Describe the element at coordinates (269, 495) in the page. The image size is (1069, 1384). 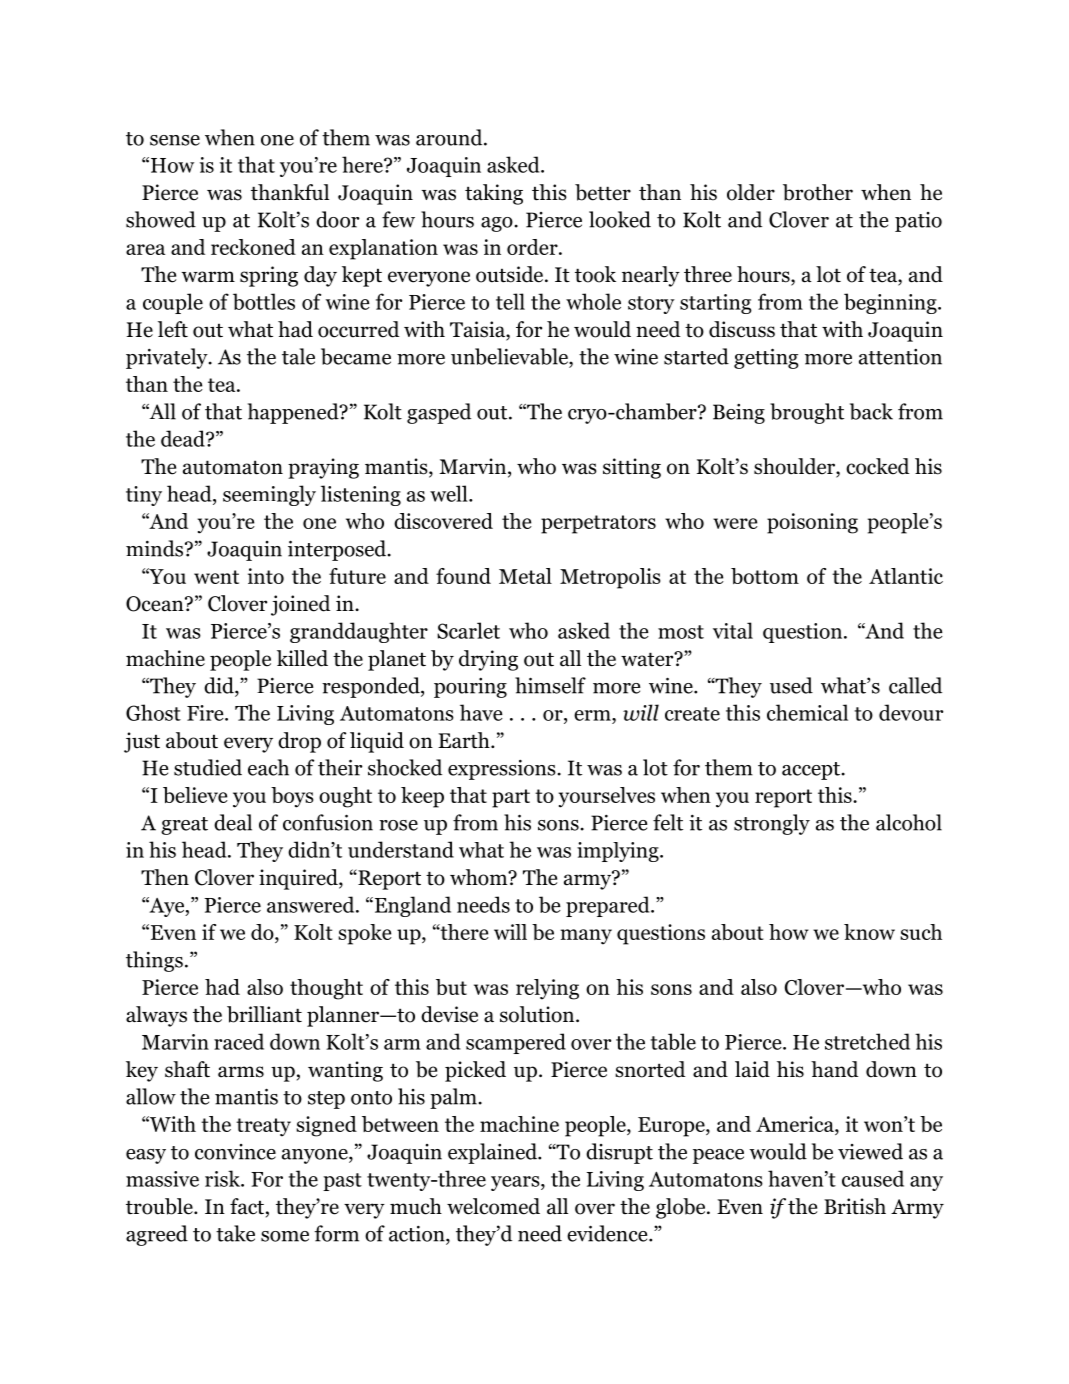
I see `seemingly` at that location.
